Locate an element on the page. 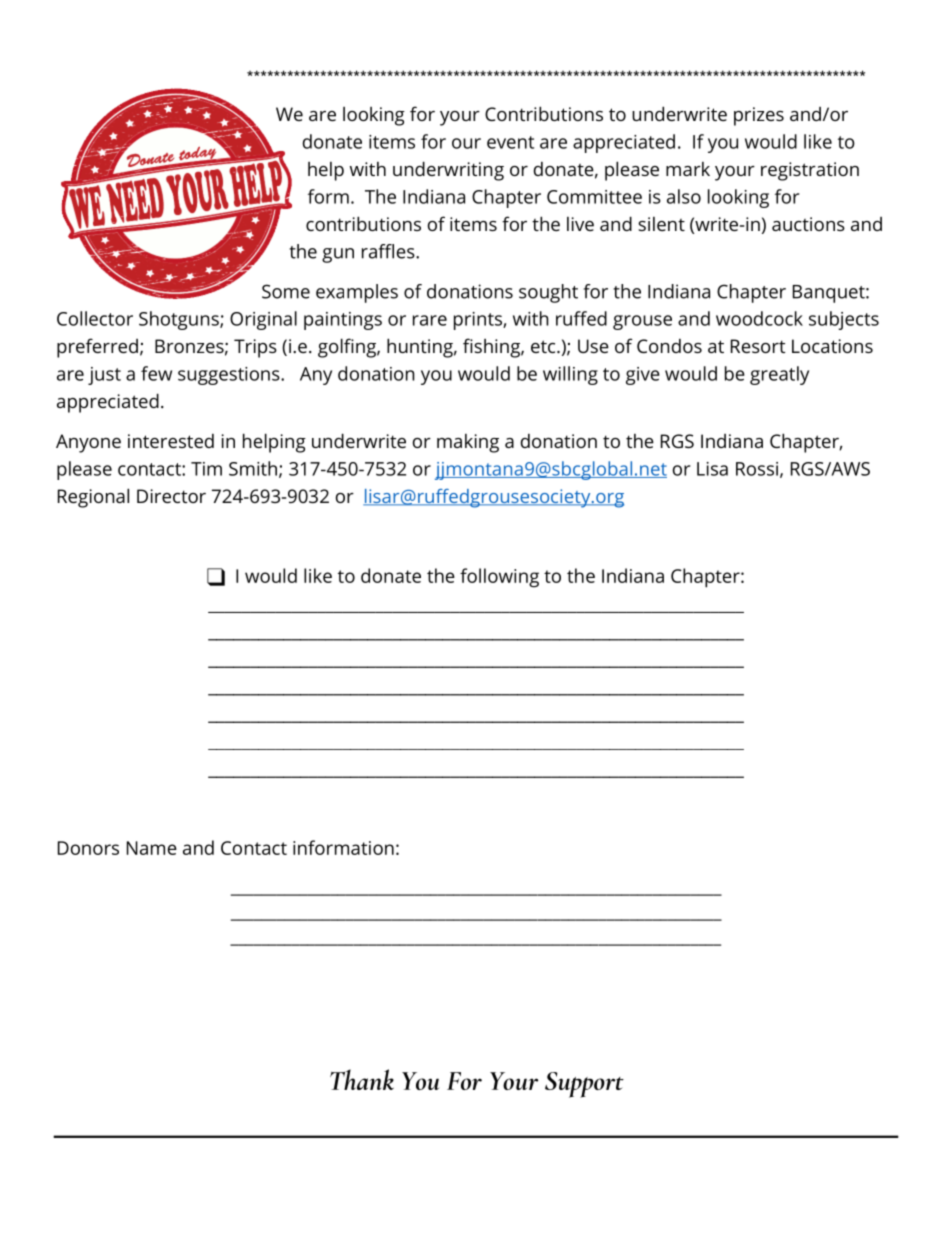  give is located at coordinates (643, 376).
